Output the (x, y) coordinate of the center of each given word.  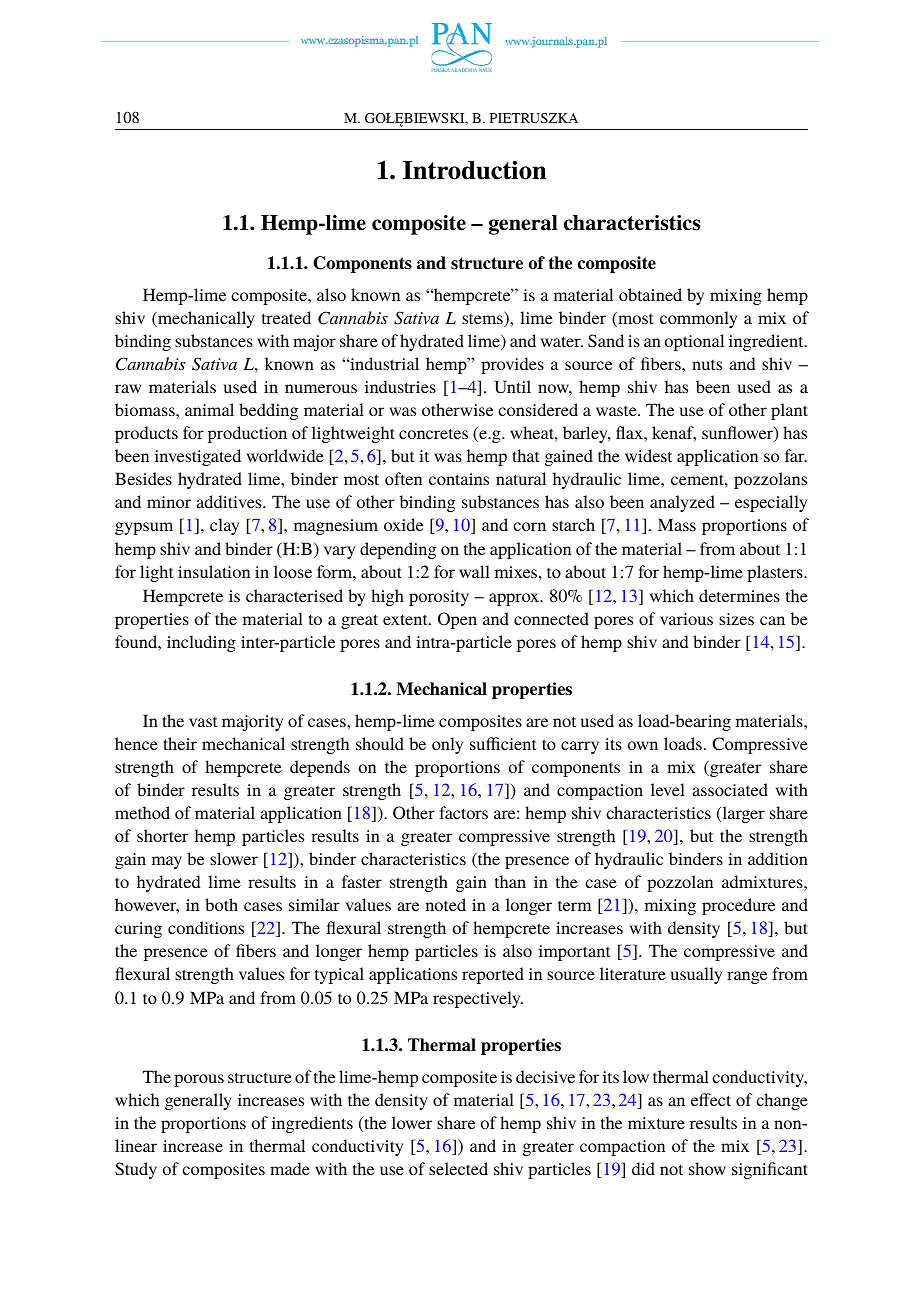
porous (199, 1080)
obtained (650, 294)
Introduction (475, 170)
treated (286, 317)
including (201, 643)
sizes (736, 619)
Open (457, 620)
